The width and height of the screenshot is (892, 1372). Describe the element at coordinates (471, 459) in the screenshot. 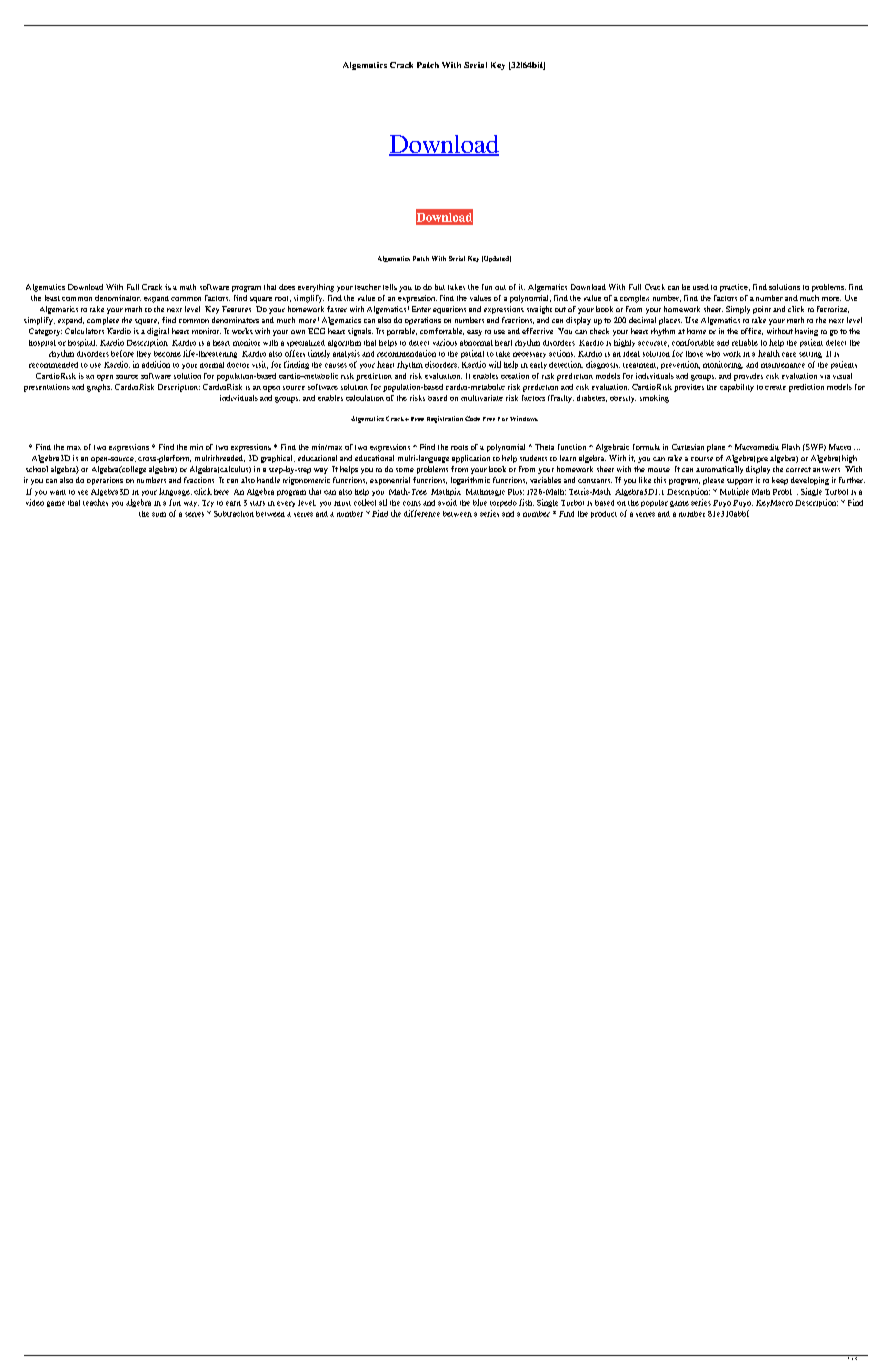

I see `application` at that location.
